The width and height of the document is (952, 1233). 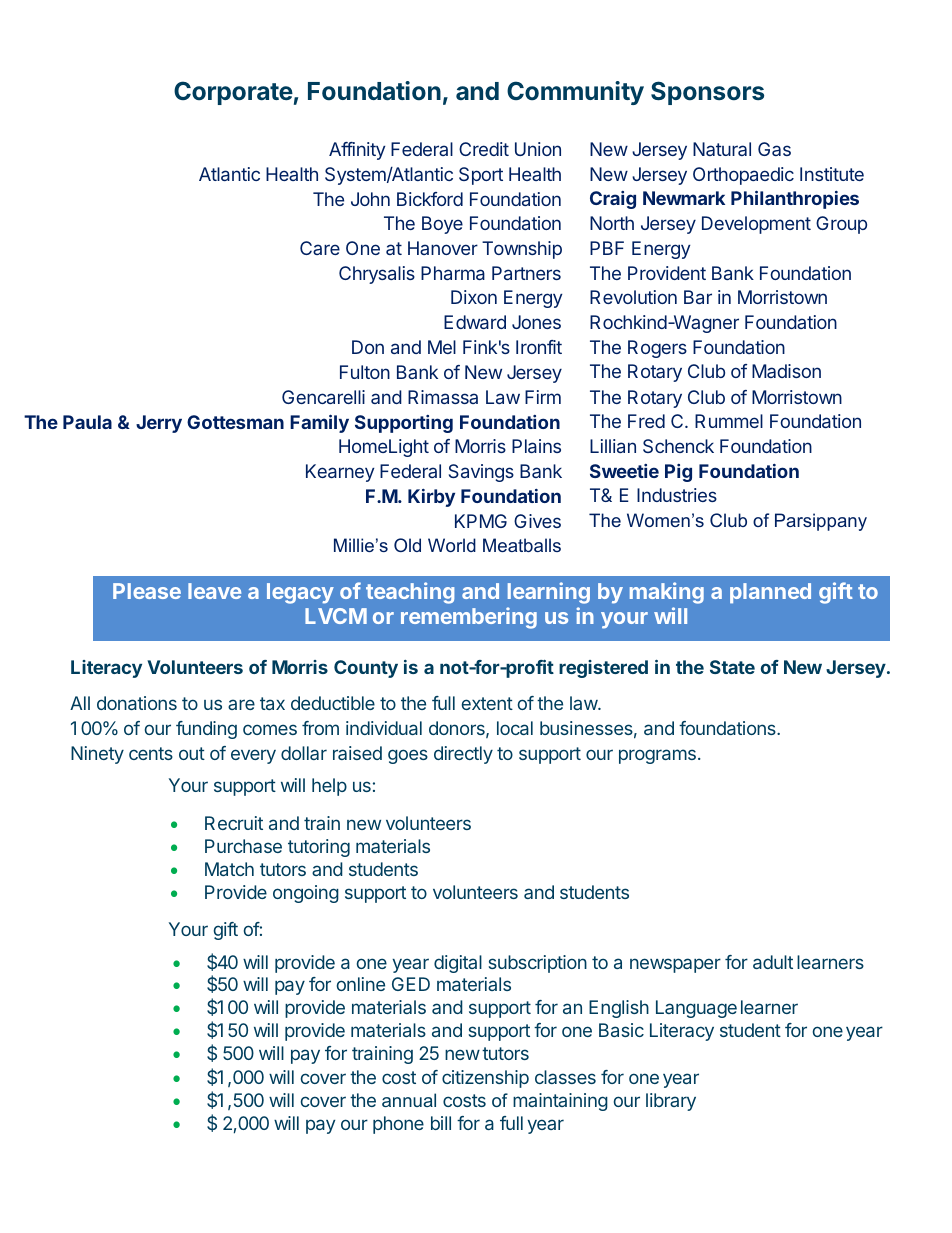 What do you see at coordinates (147, 591) in the document?
I see `Please` at bounding box center [147, 591].
